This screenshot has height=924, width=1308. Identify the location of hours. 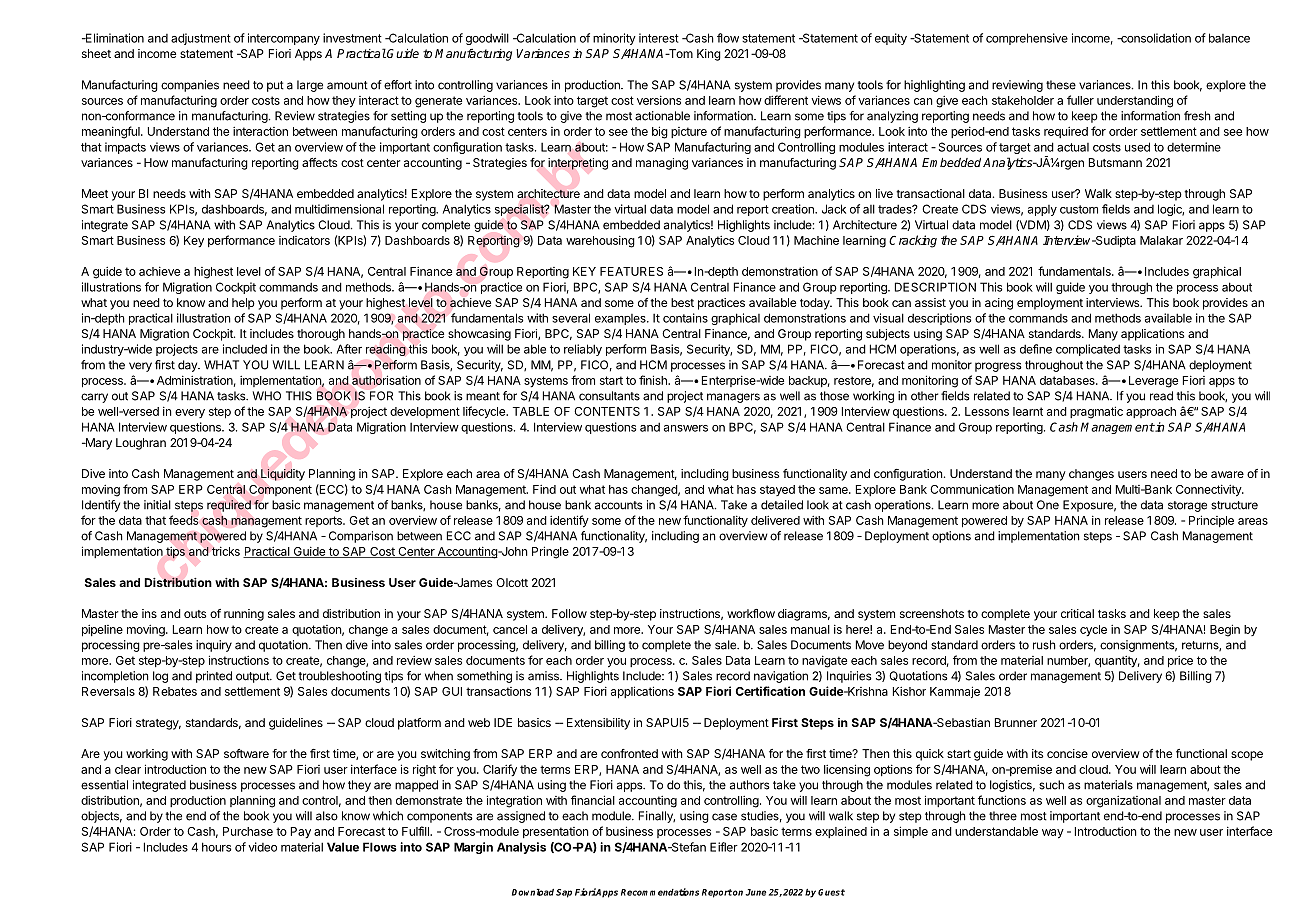
(216, 847).
